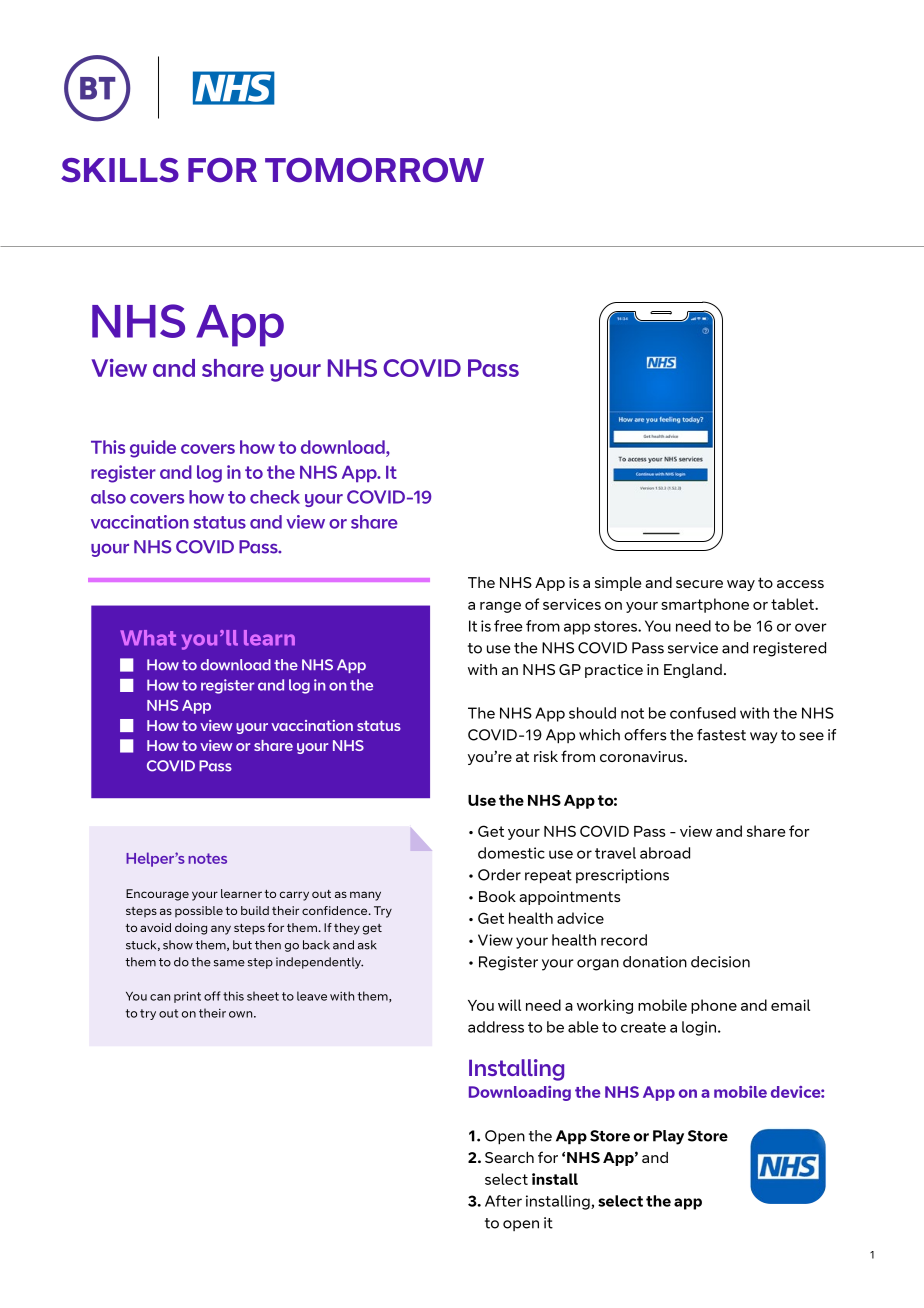  What do you see at coordinates (665, 853) in the page?
I see `abroad` at bounding box center [665, 853].
